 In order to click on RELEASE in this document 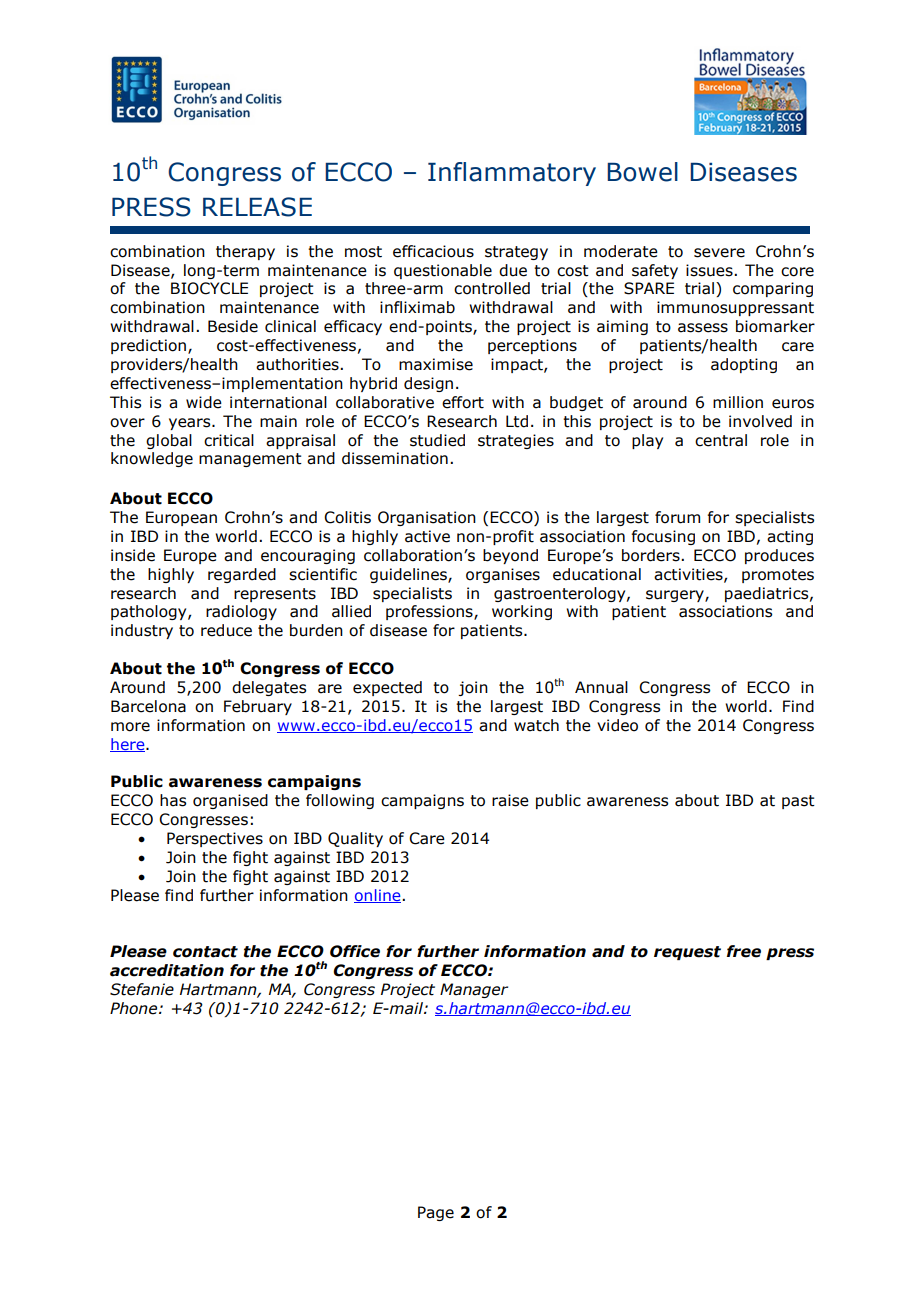, I will do `click(257, 207)`.
